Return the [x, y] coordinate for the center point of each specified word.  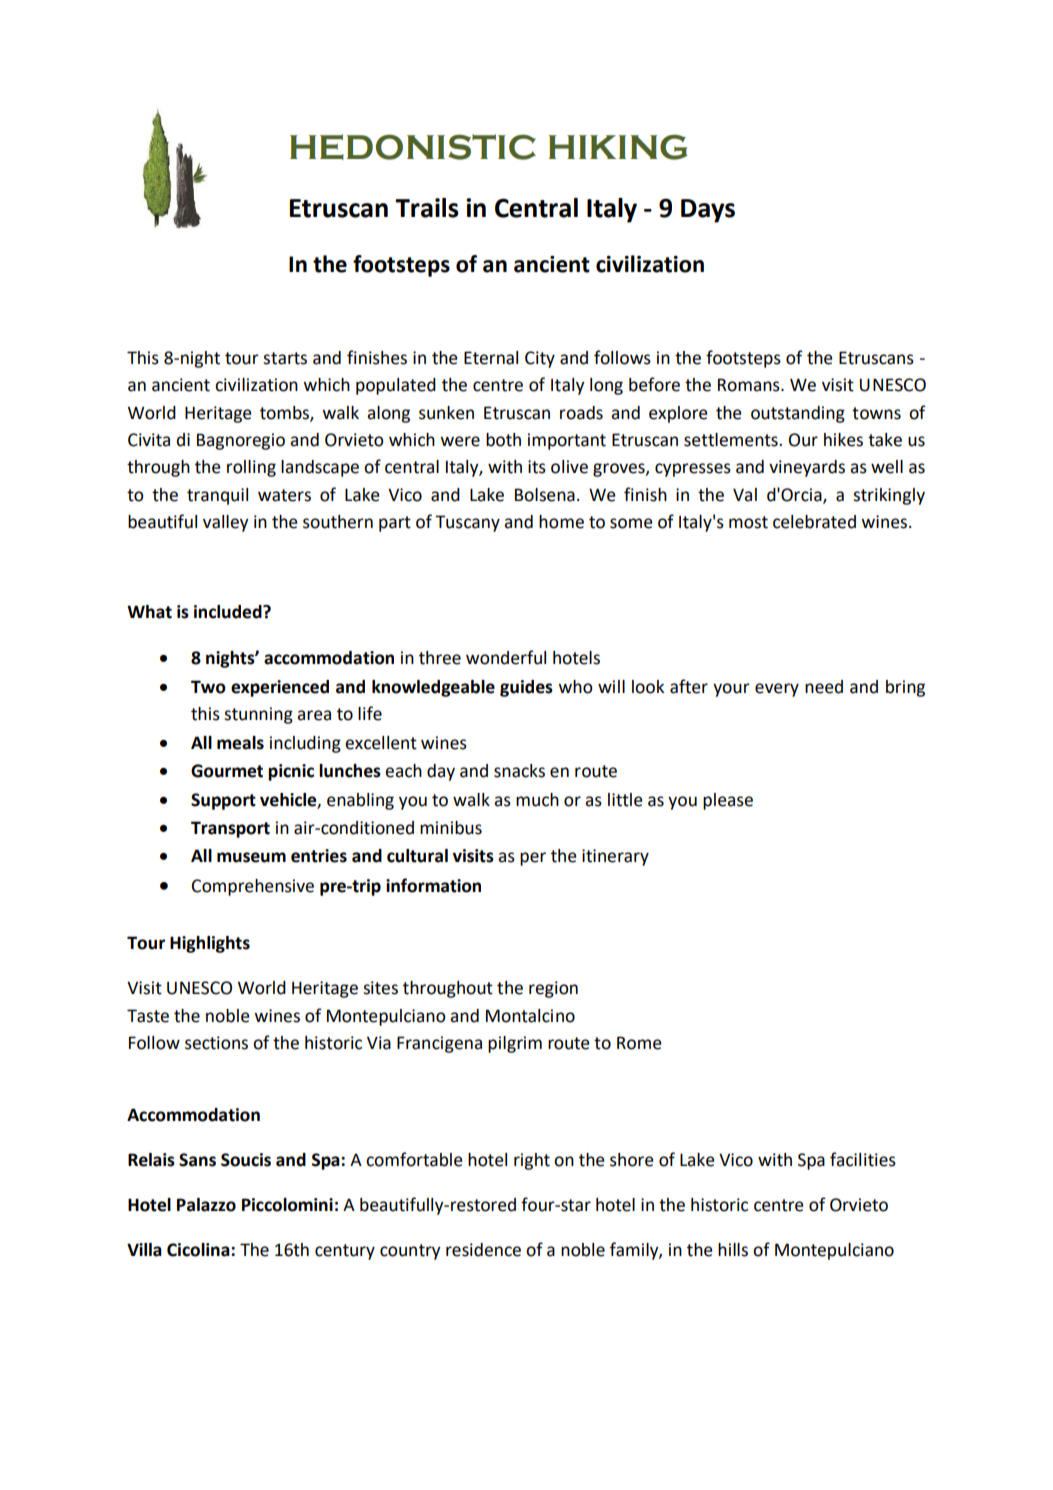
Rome [639, 1043]
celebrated [814, 522]
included [229, 612]
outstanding [798, 414]
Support [223, 801]
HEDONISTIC [413, 147]
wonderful [506, 657]
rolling [251, 468]
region [553, 989]
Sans [197, 1160]
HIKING [618, 147]
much [537, 800]
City [540, 359]
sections [216, 1043]
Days [708, 211]
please [728, 801]
